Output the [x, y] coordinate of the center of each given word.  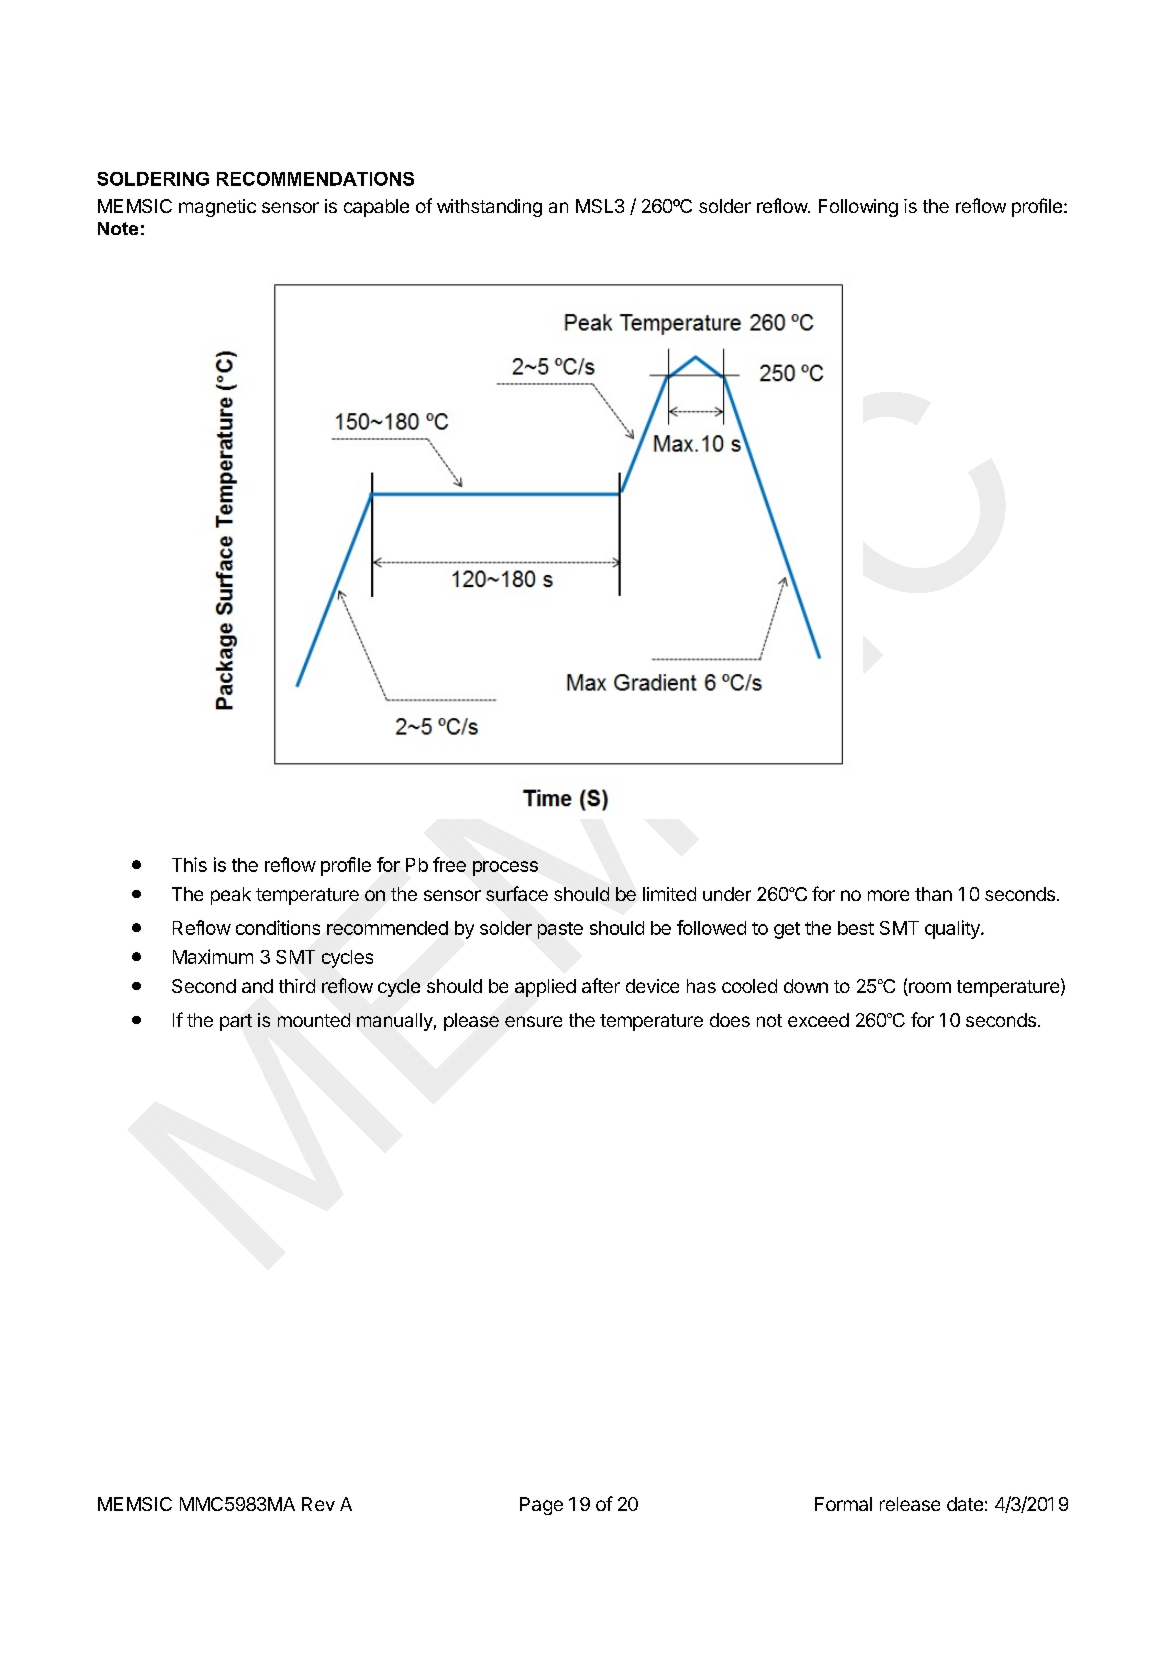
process [505, 868]
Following [858, 208]
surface [517, 893]
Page [541, 1506]
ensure [533, 1021]
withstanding [489, 208]
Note [118, 228]
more [888, 895]
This [189, 864]
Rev [318, 1504]
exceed [818, 1020]
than [933, 894]
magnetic [217, 208]
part [236, 1022]
